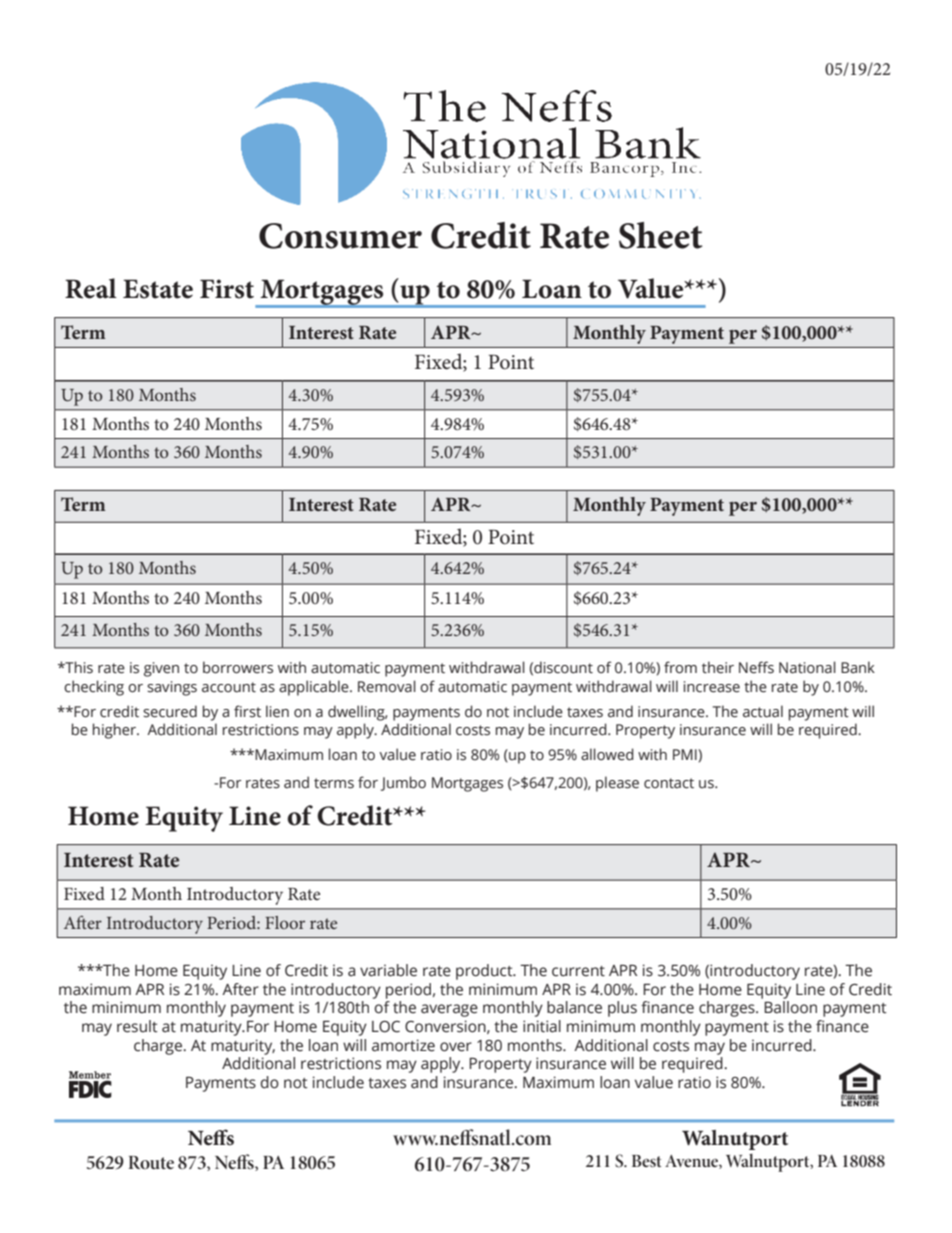 The image size is (952, 1233). I want to click on over, so click(456, 1047).
